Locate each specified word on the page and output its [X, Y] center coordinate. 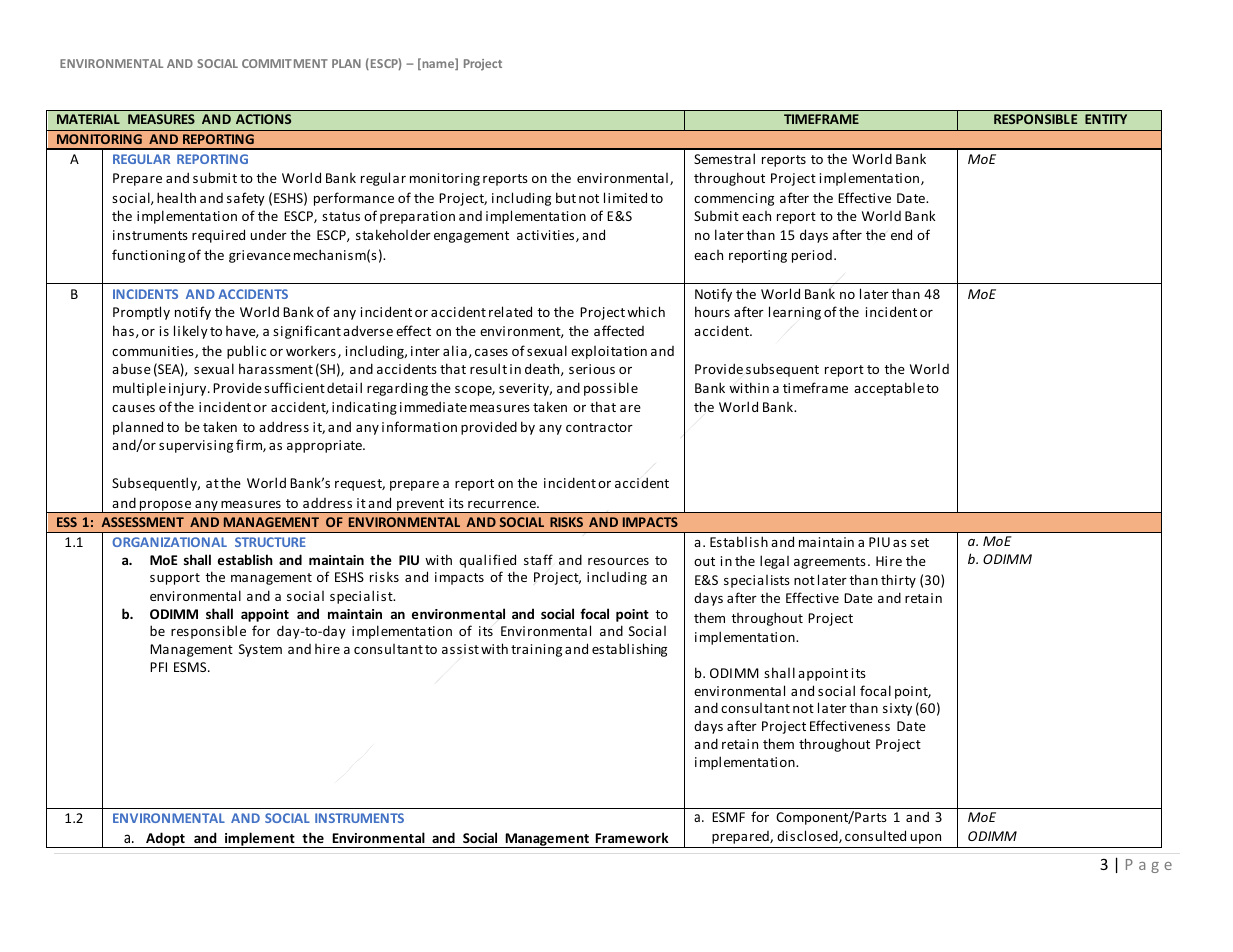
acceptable [889, 389]
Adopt [165, 840]
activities [547, 236]
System [260, 650]
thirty [898, 581]
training [536, 650]
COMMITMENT [285, 63]
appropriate [325, 446]
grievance [260, 256]
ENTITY [1106, 119]
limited [625, 197]
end [901, 234]
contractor [599, 427]
